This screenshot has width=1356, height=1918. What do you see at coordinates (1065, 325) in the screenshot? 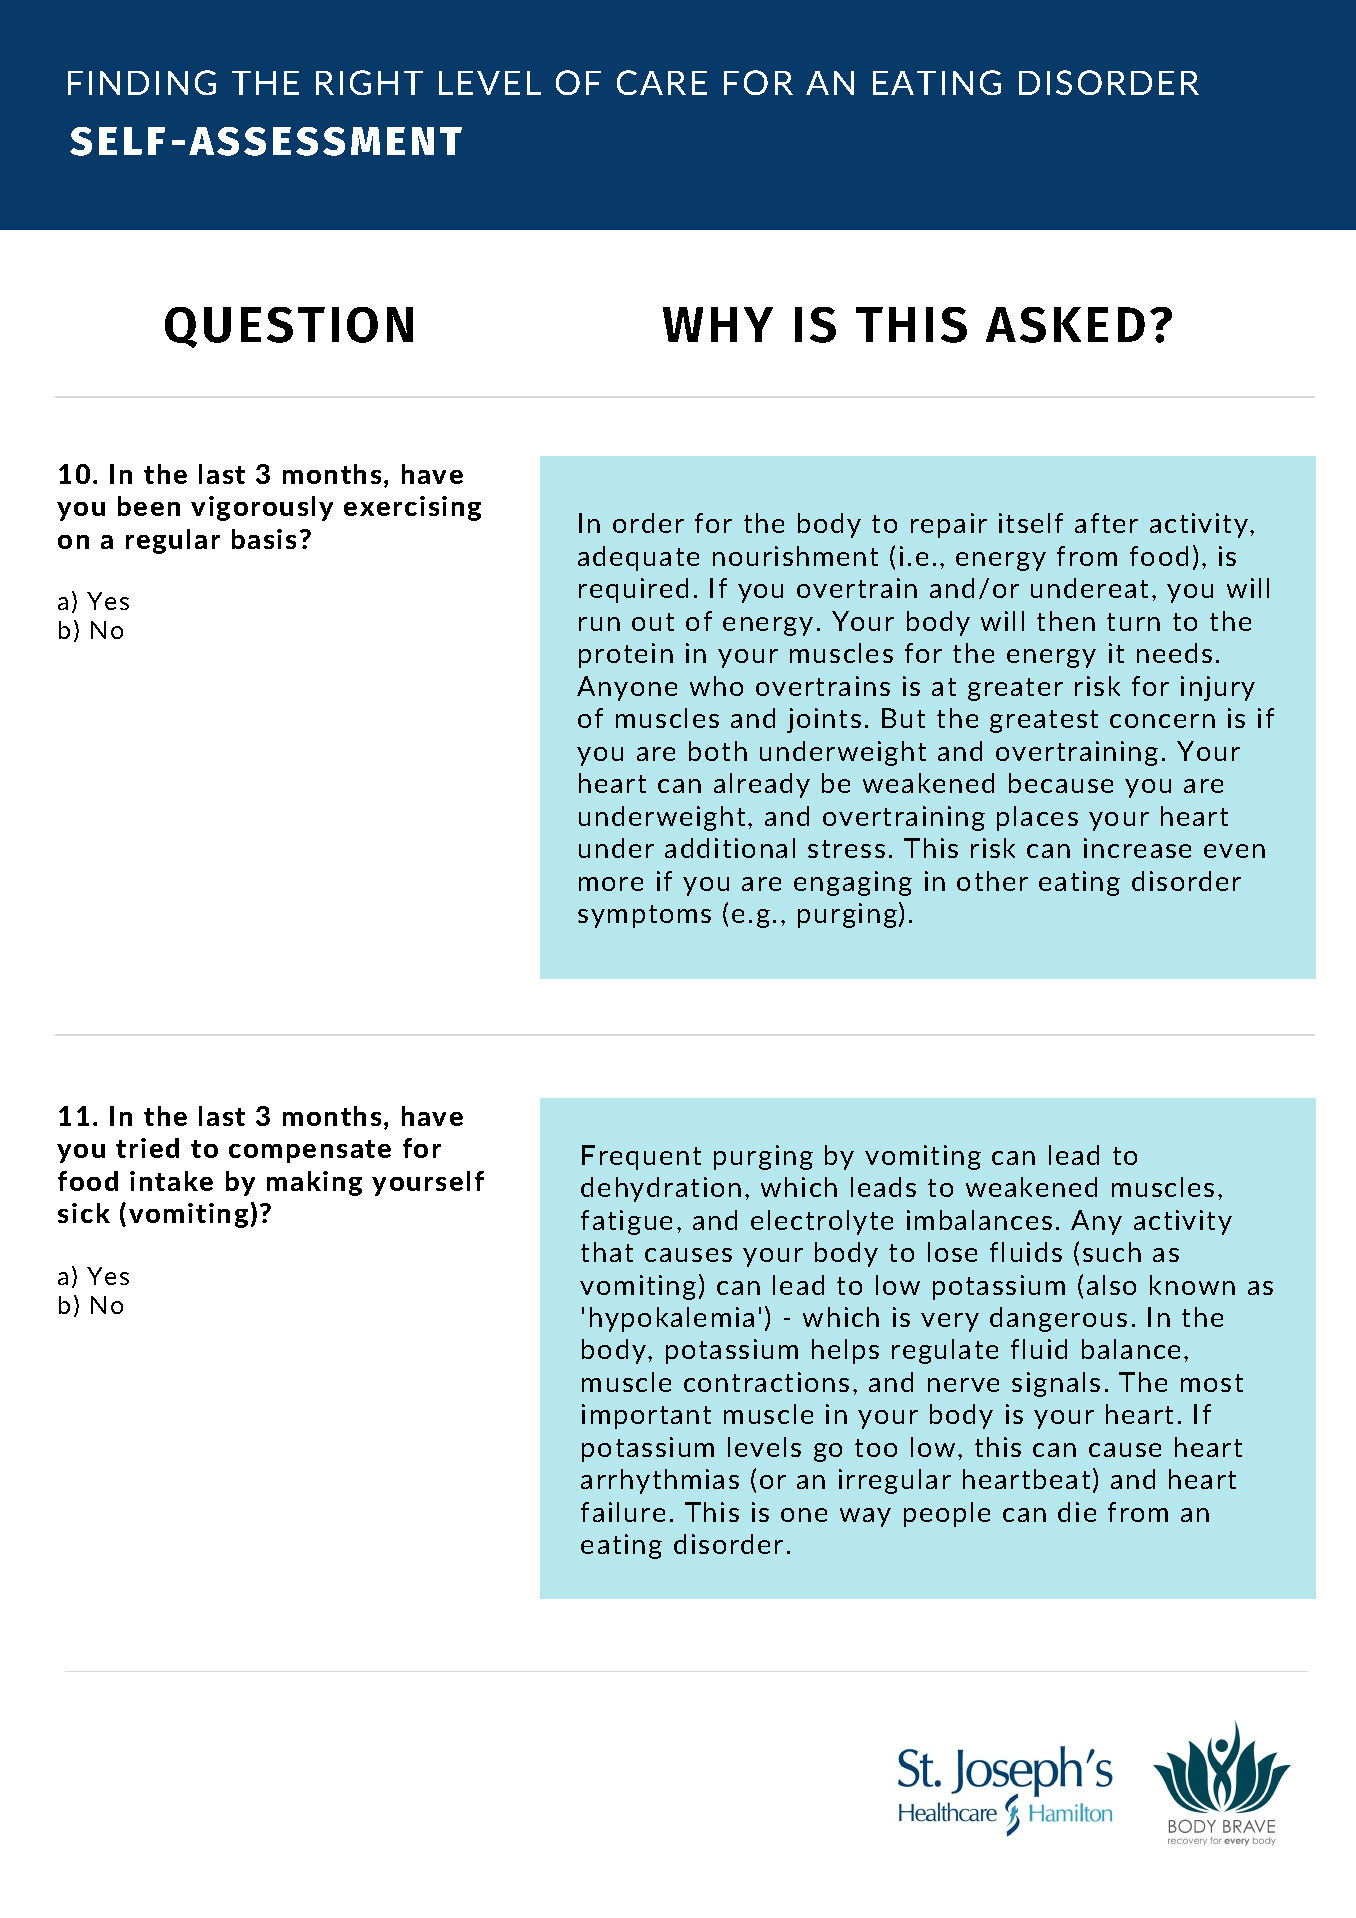
I see `ASKED` at bounding box center [1065, 325].
